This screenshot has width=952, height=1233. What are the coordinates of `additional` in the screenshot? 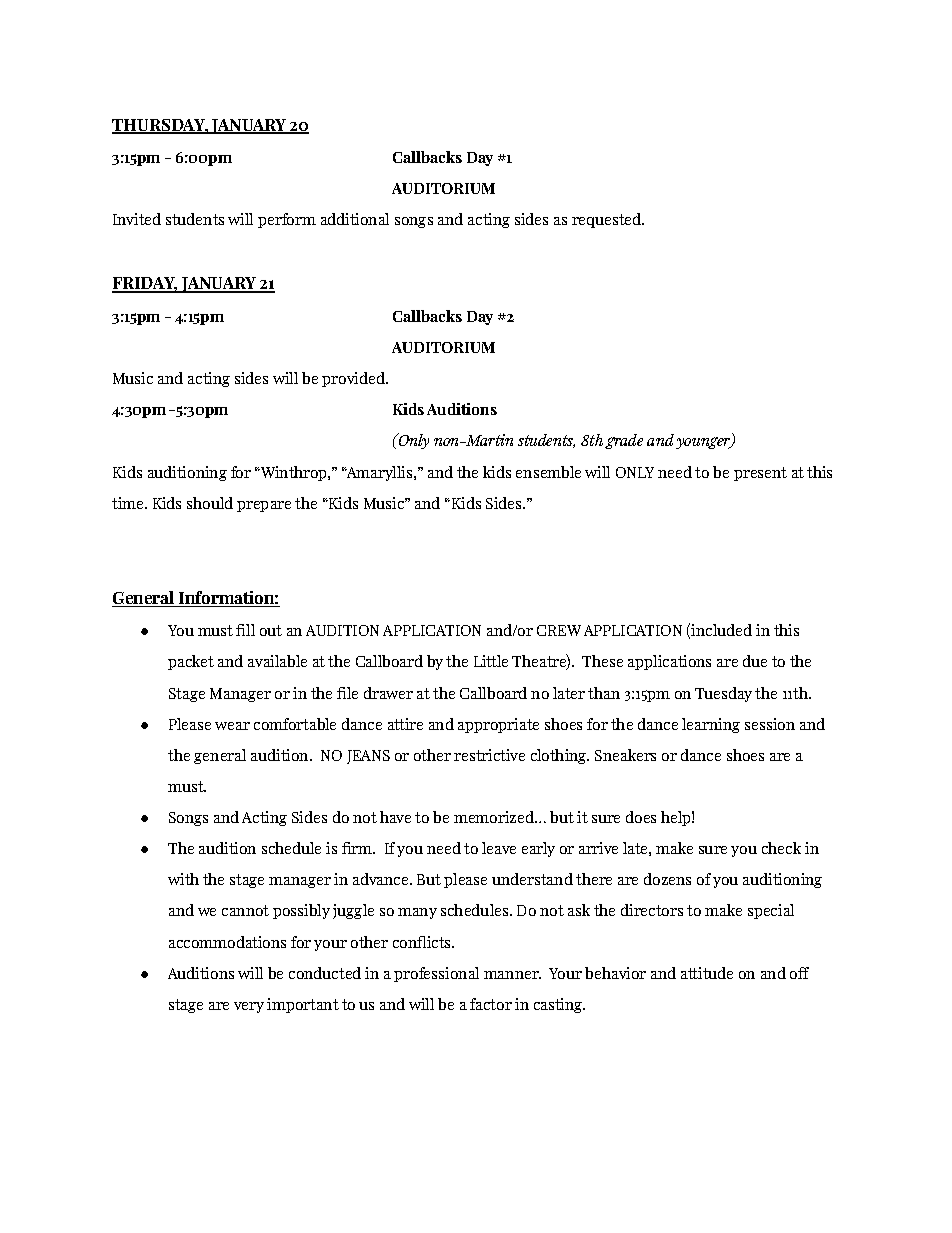 It's located at (355, 219).
